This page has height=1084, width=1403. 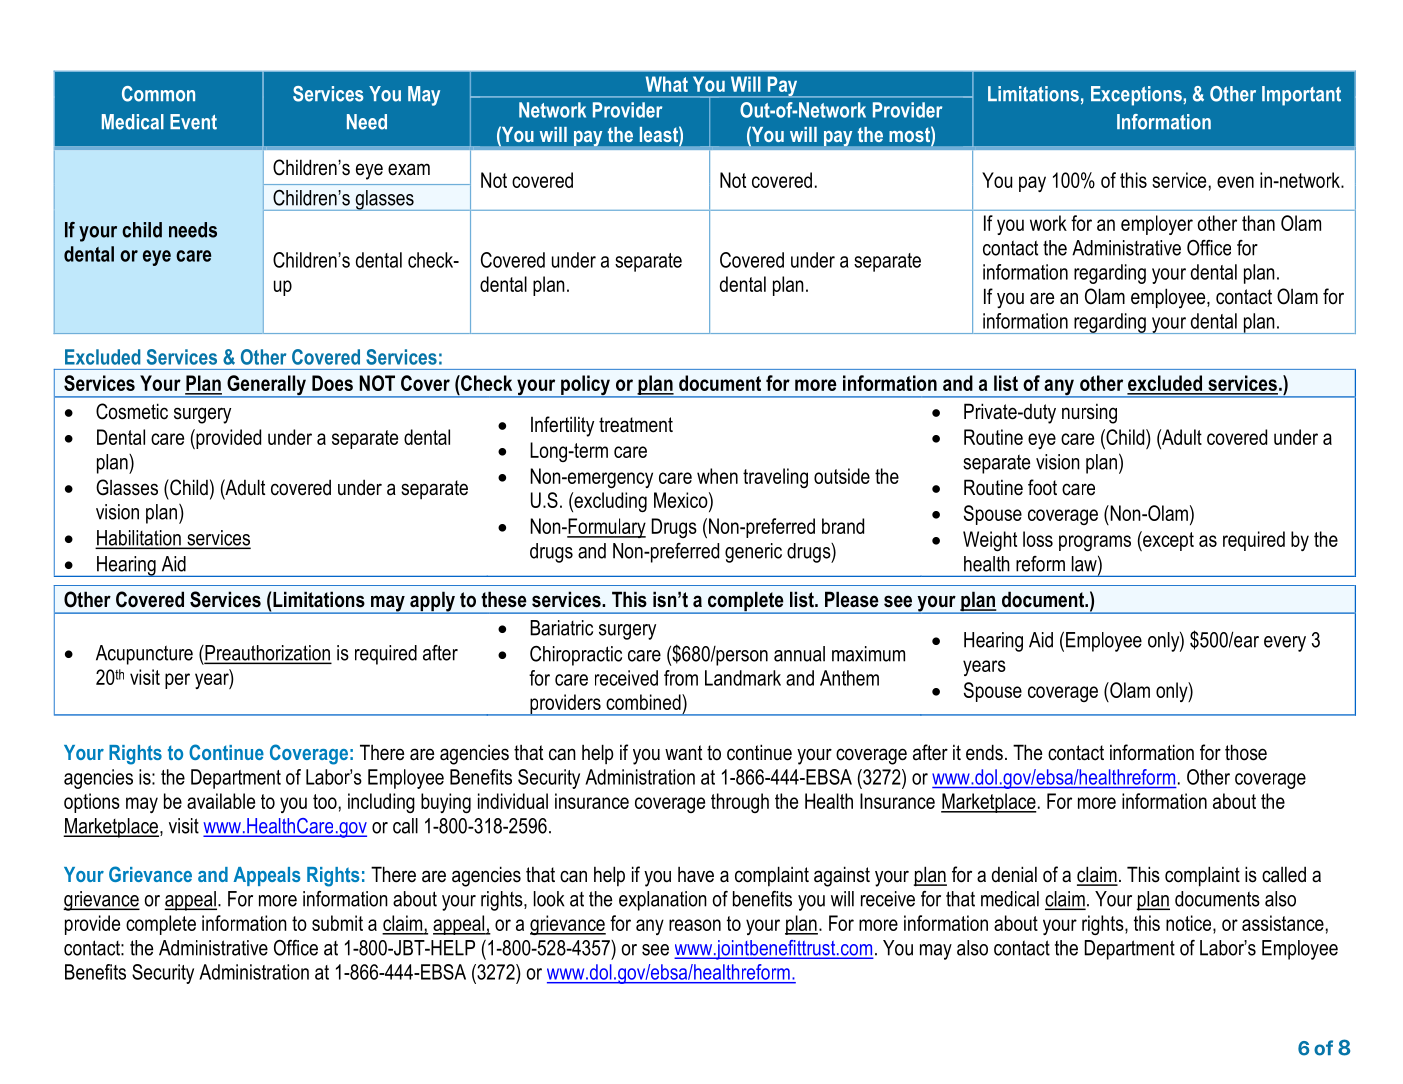 What do you see at coordinates (144, 655) in the page?
I see `Acupuncture` at bounding box center [144, 655].
